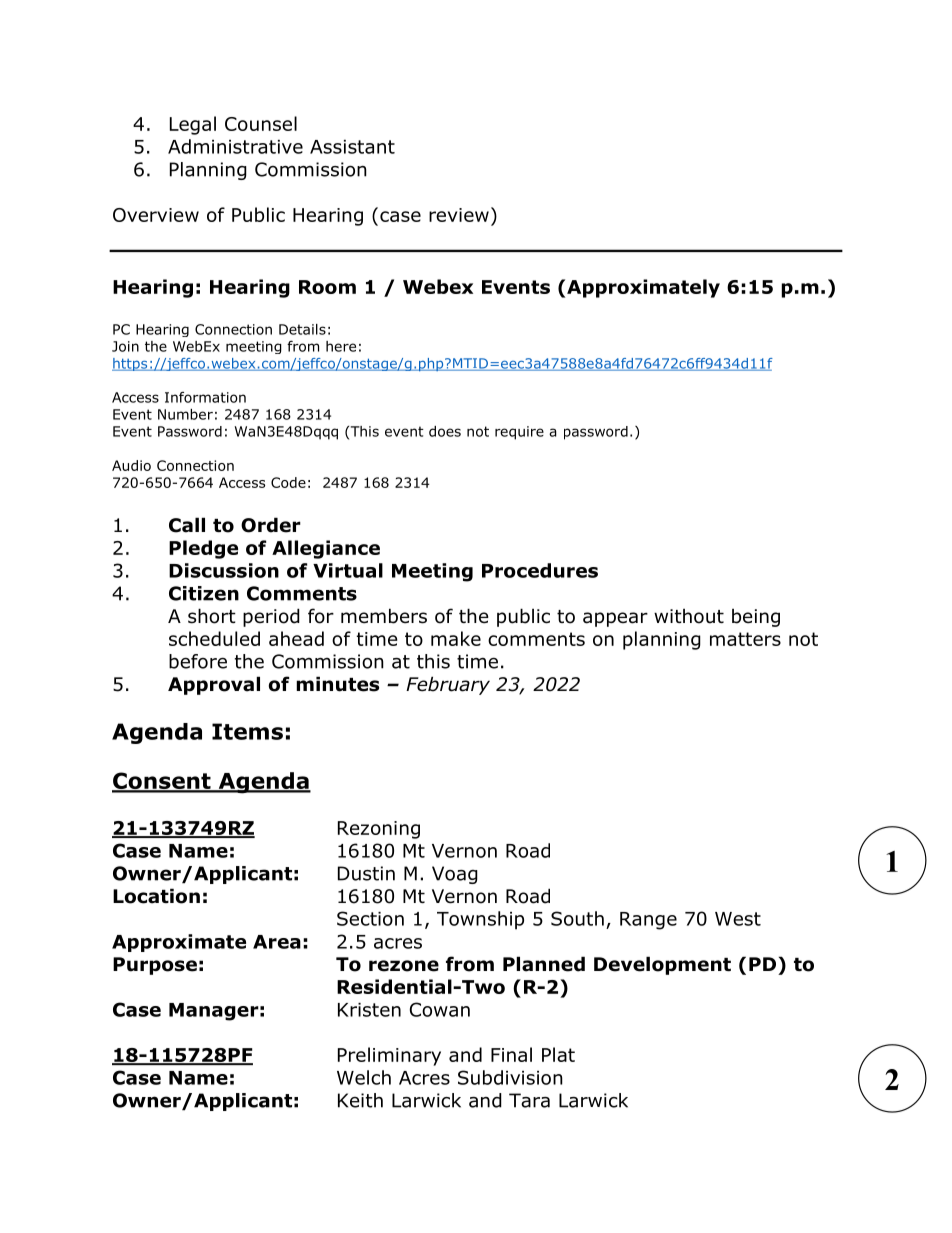  Describe the element at coordinates (689, 616) in the document. I see `without` at that location.
